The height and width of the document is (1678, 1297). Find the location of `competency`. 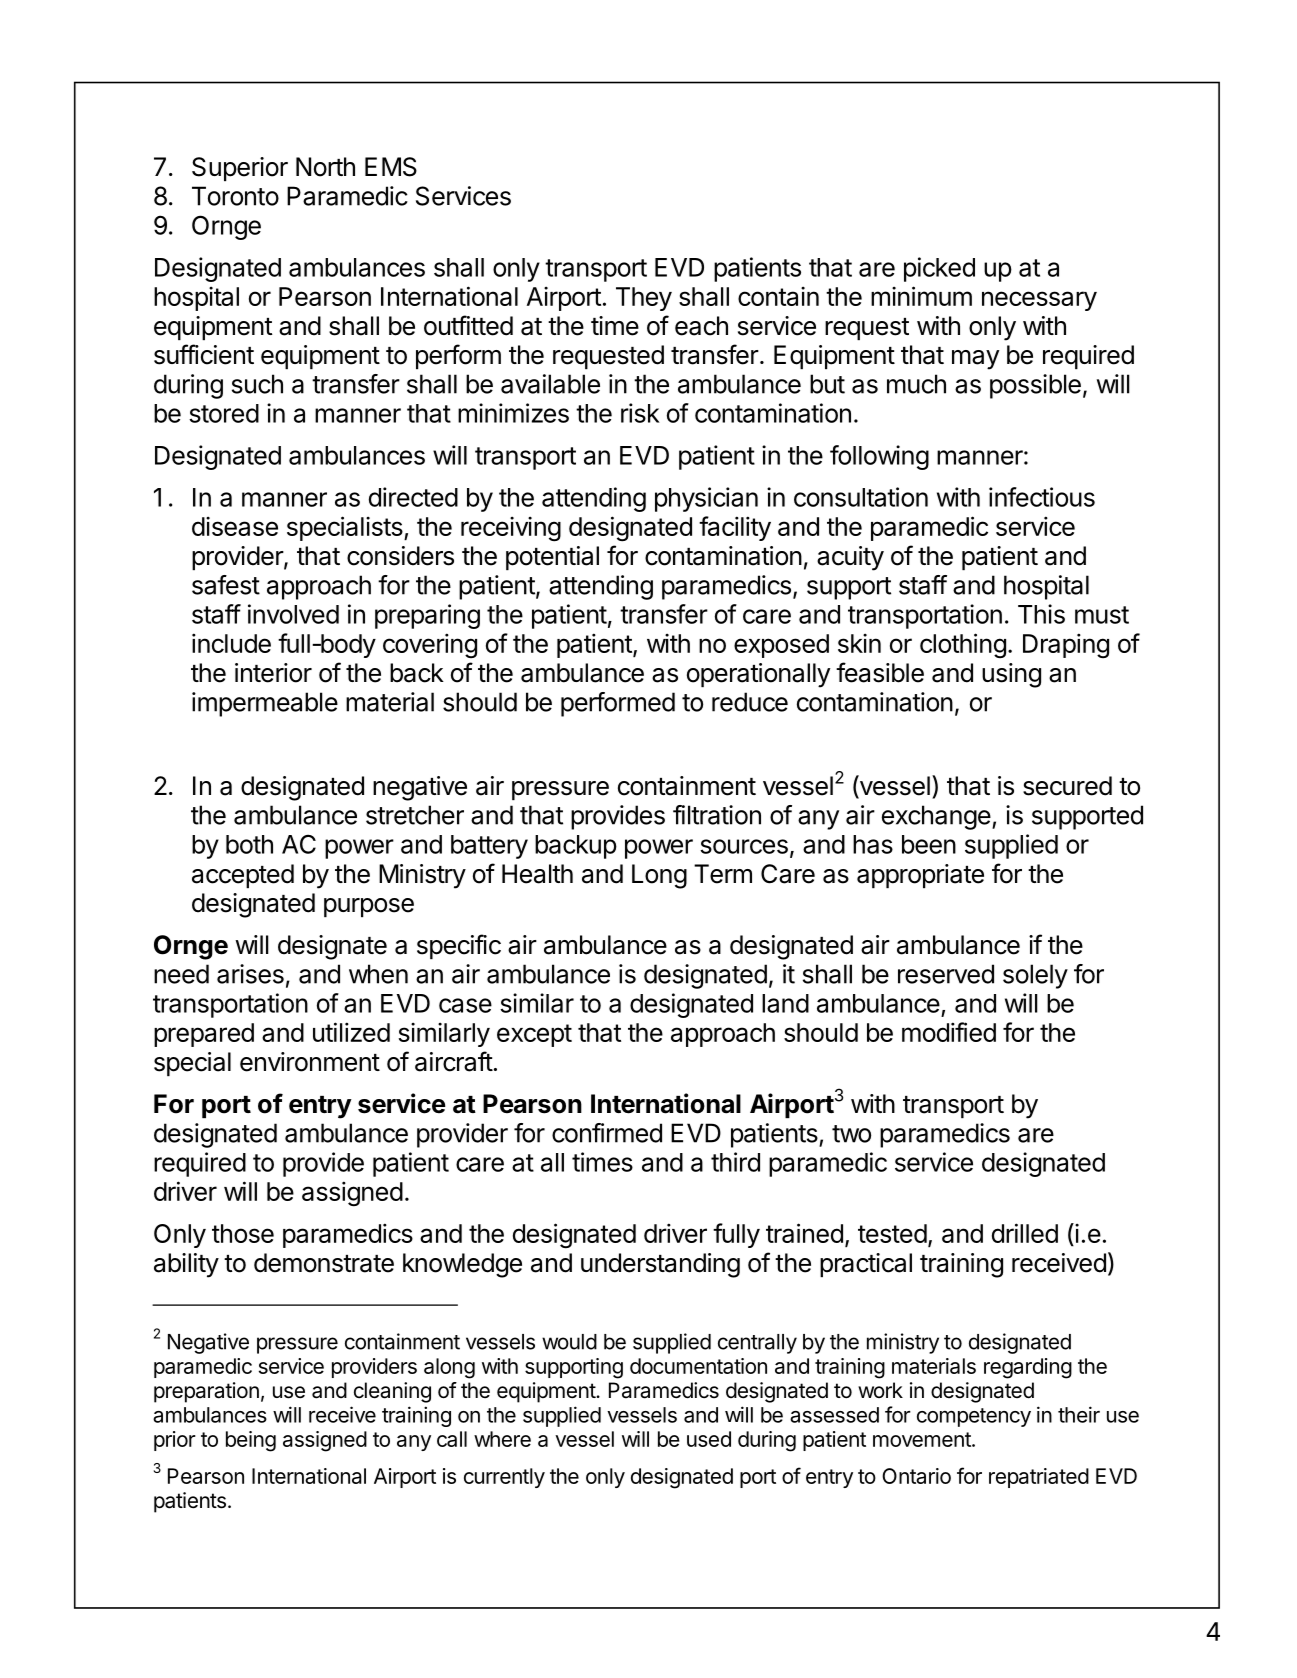

competency is located at coordinates (974, 1417).
